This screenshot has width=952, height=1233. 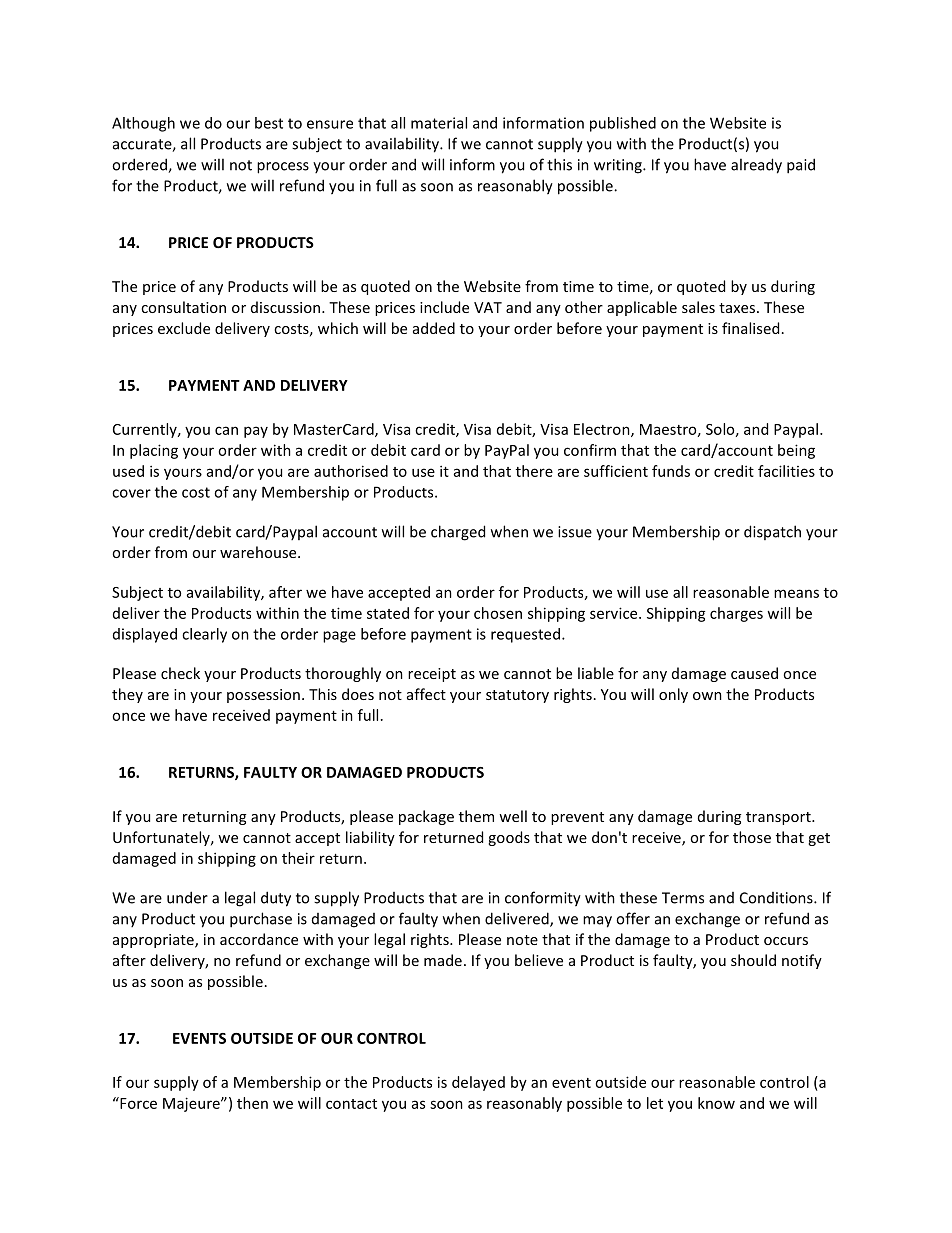 I want to click on charges, so click(x=736, y=614).
